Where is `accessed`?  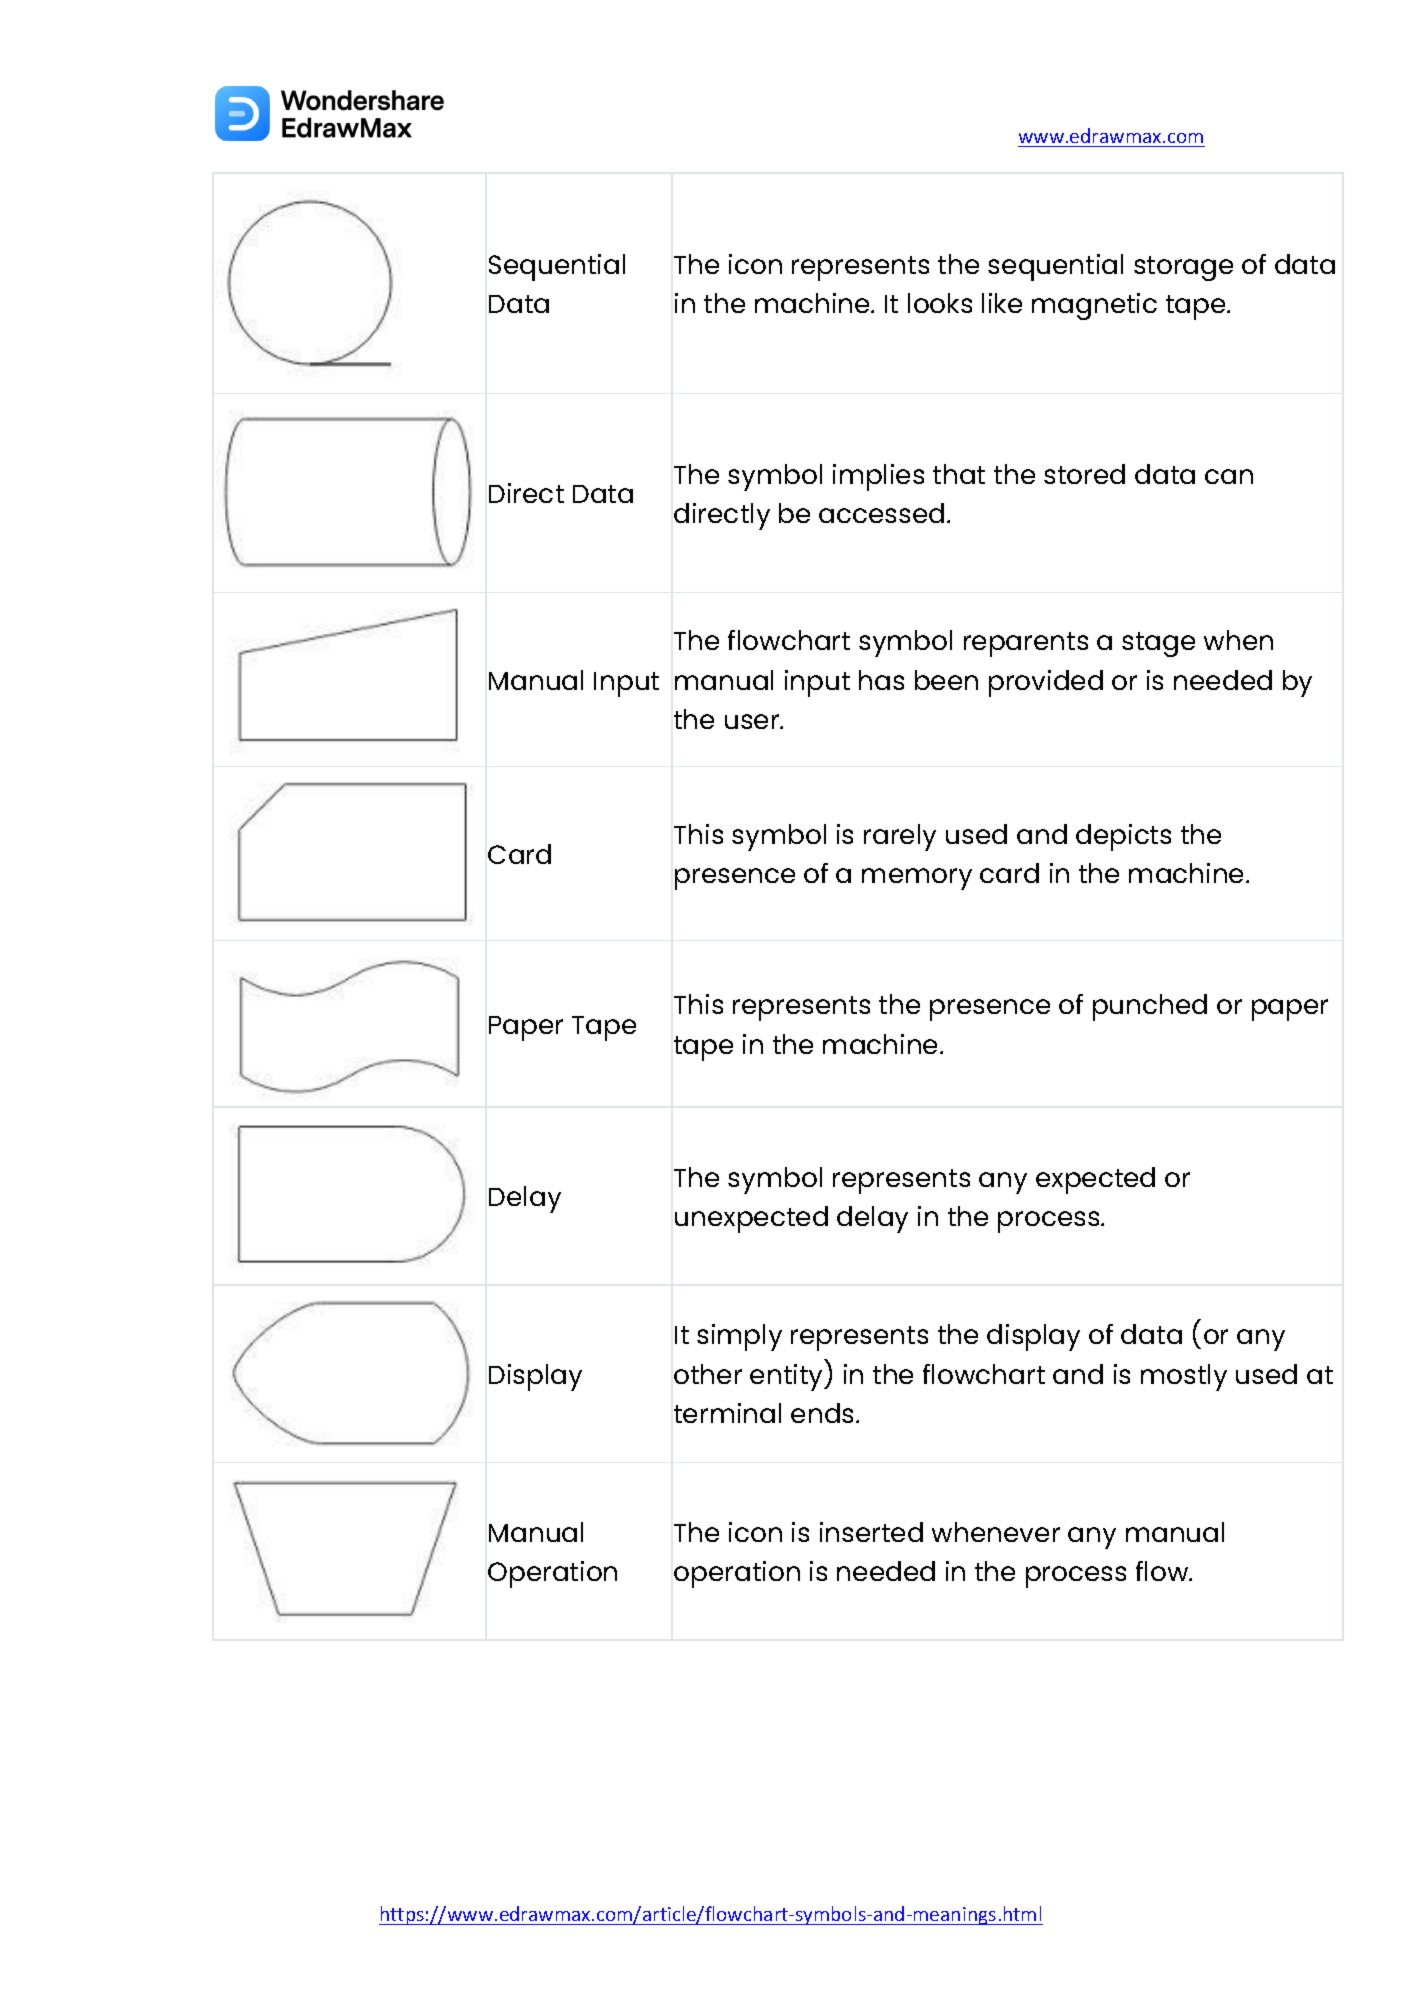 accessed is located at coordinates (881, 513).
